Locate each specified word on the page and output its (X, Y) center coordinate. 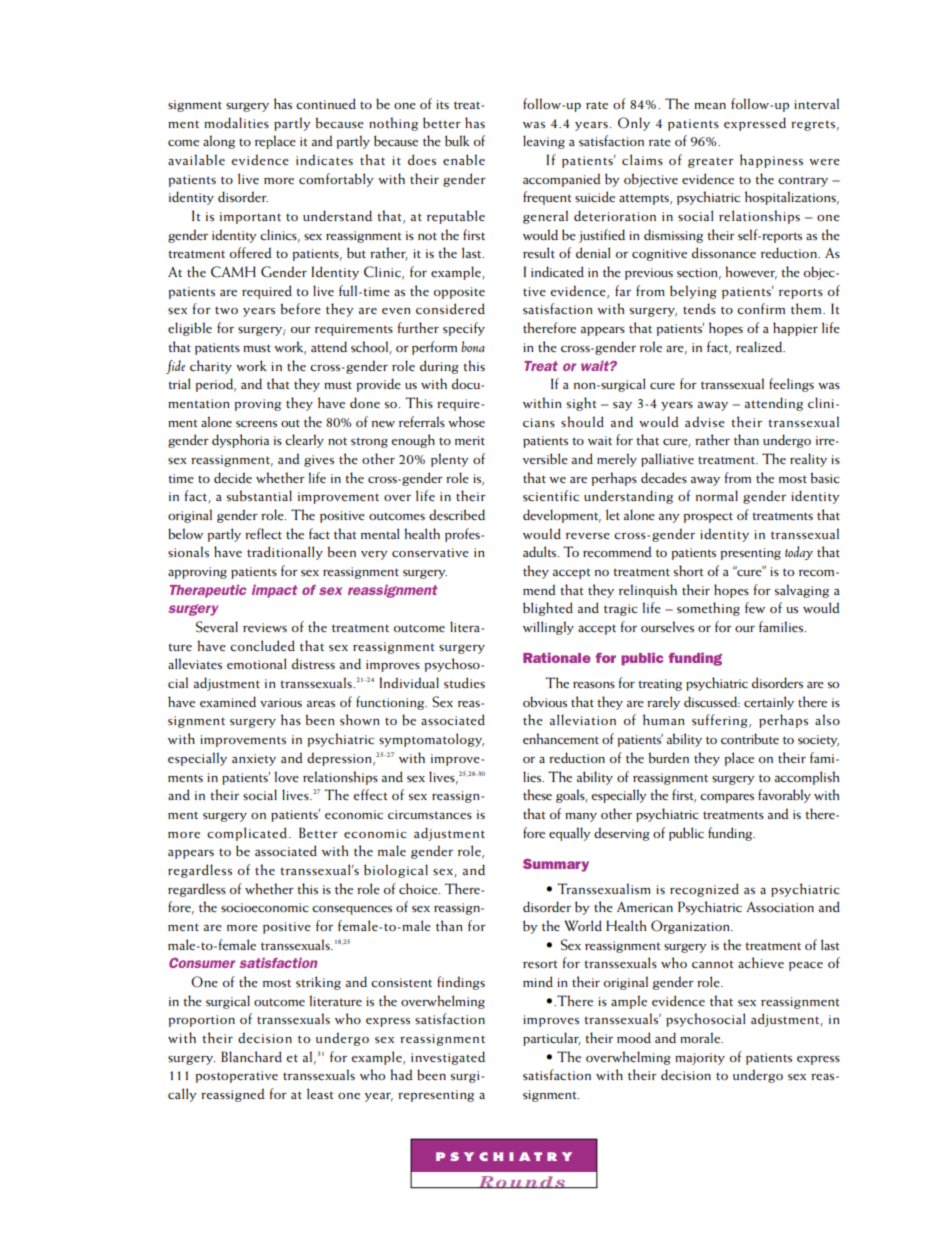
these (537, 795)
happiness (771, 161)
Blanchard (251, 1056)
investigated (448, 1058)
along (219, 142)
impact (275, 591)
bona (473, 346)
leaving (544, 142)
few (755, 607)
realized (760, 346)
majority (700, 1059)
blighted (548, 609)
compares (727, 798)
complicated (248, 834)
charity (211, 367)
